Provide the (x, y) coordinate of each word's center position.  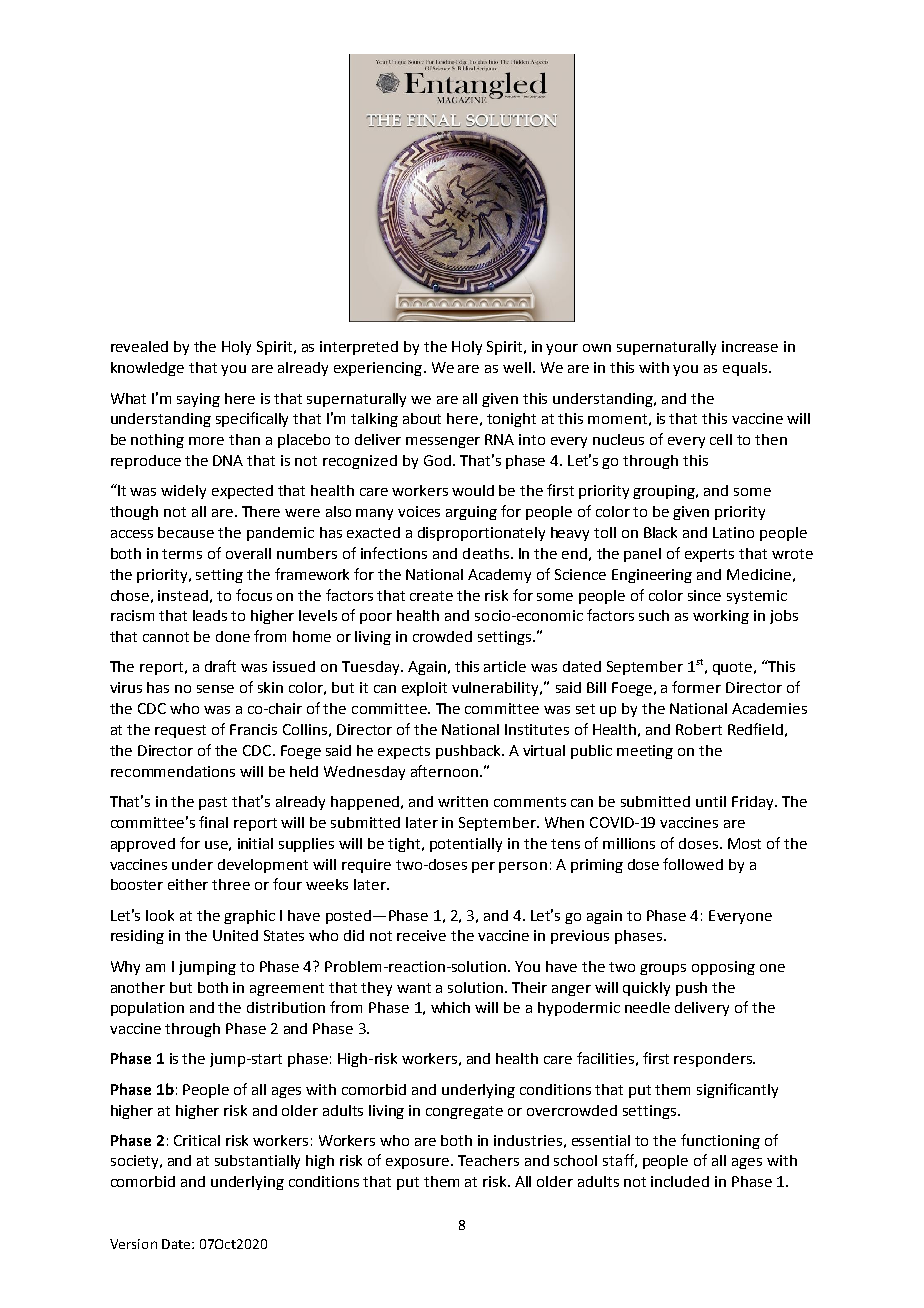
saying (198, 400)
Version (133, 1244)
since (704, 595)
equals (746, 369)
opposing (723, 968)
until (711, 801)
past (213, 803)
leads (210, 615)
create (431, 596)
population (147, 1009)
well (517, 367)
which (450, 1007)
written (463, 801)
